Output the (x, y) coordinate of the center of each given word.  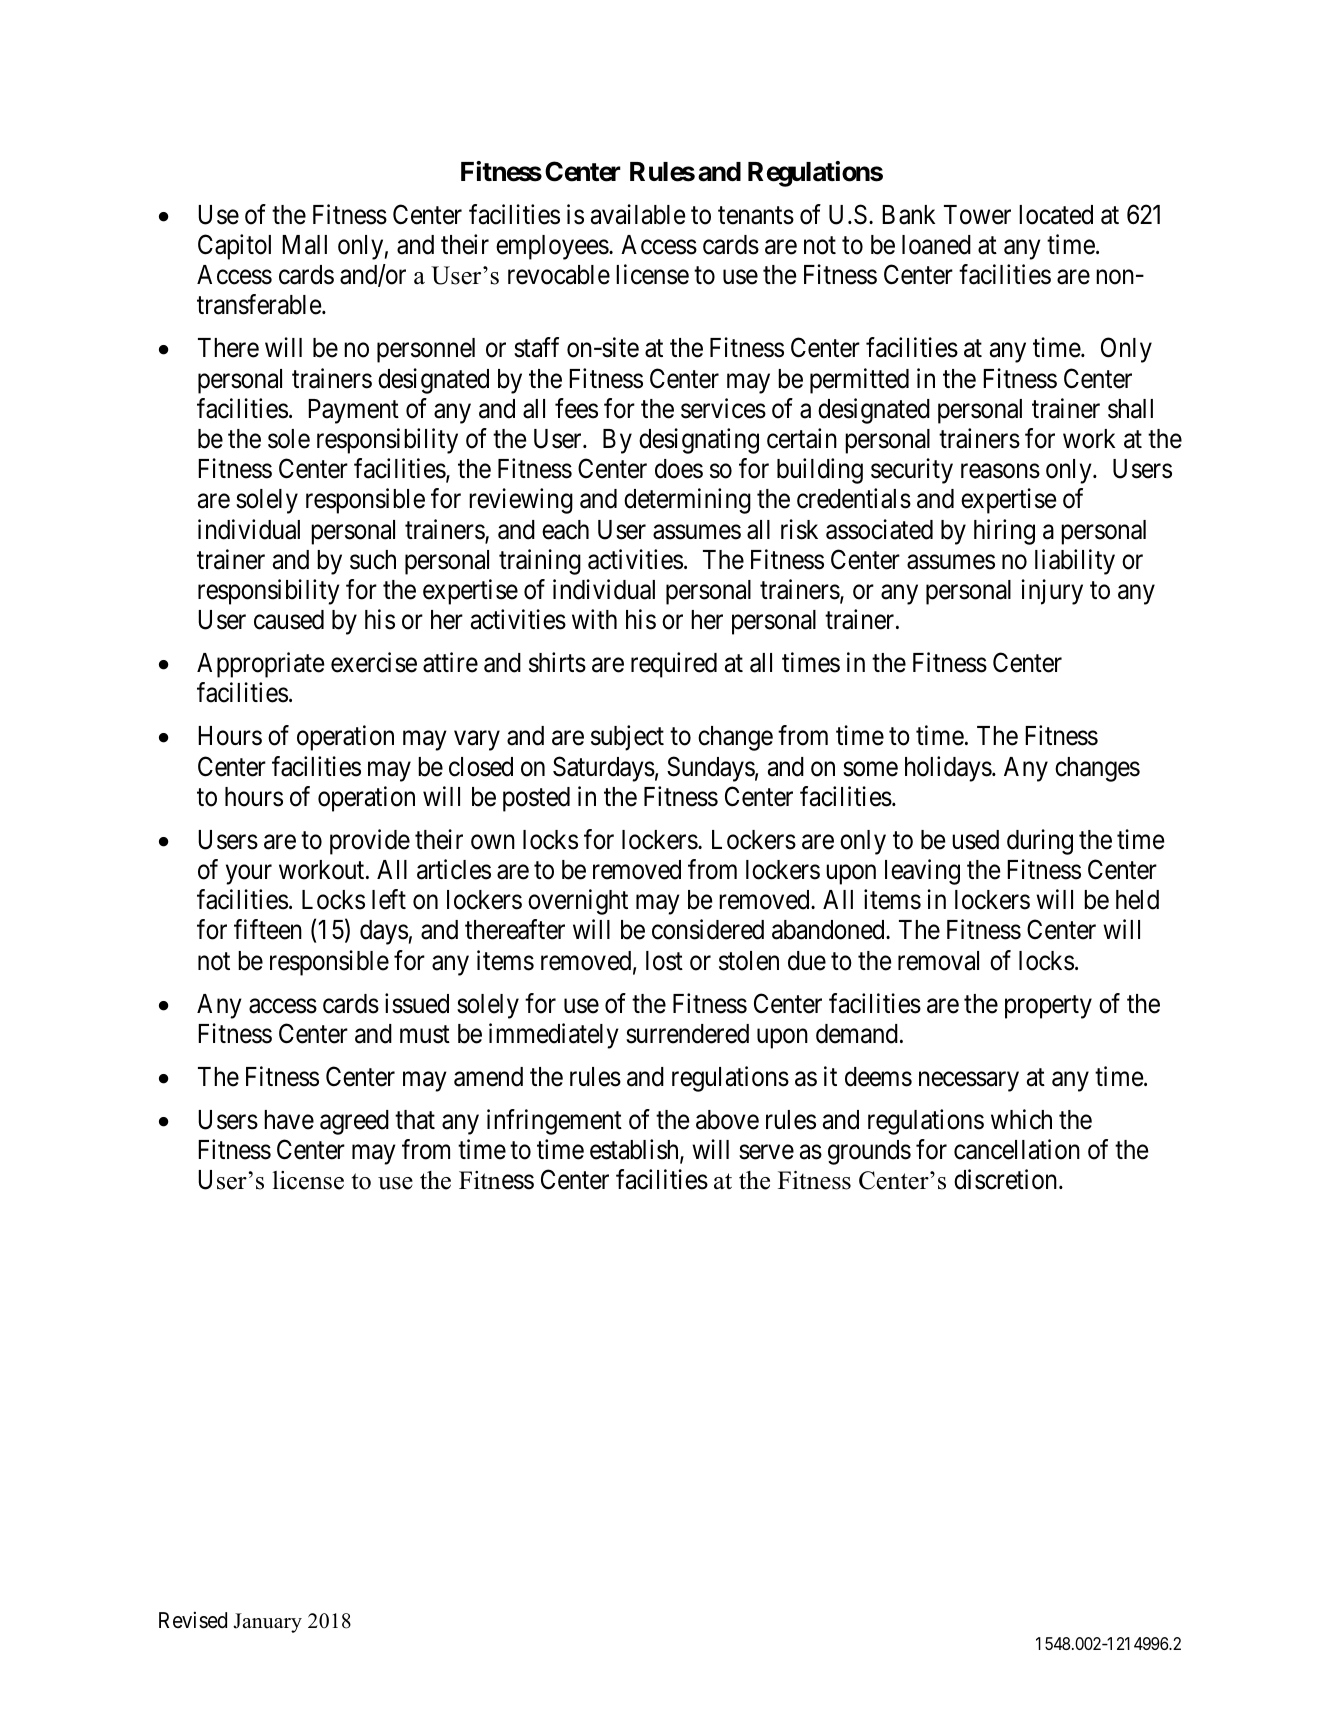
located (1056, 215)
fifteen (268, 929)
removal (938, 961)
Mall (304, 245)
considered (708, 929)
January (267, 1623)
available (638, 214)
